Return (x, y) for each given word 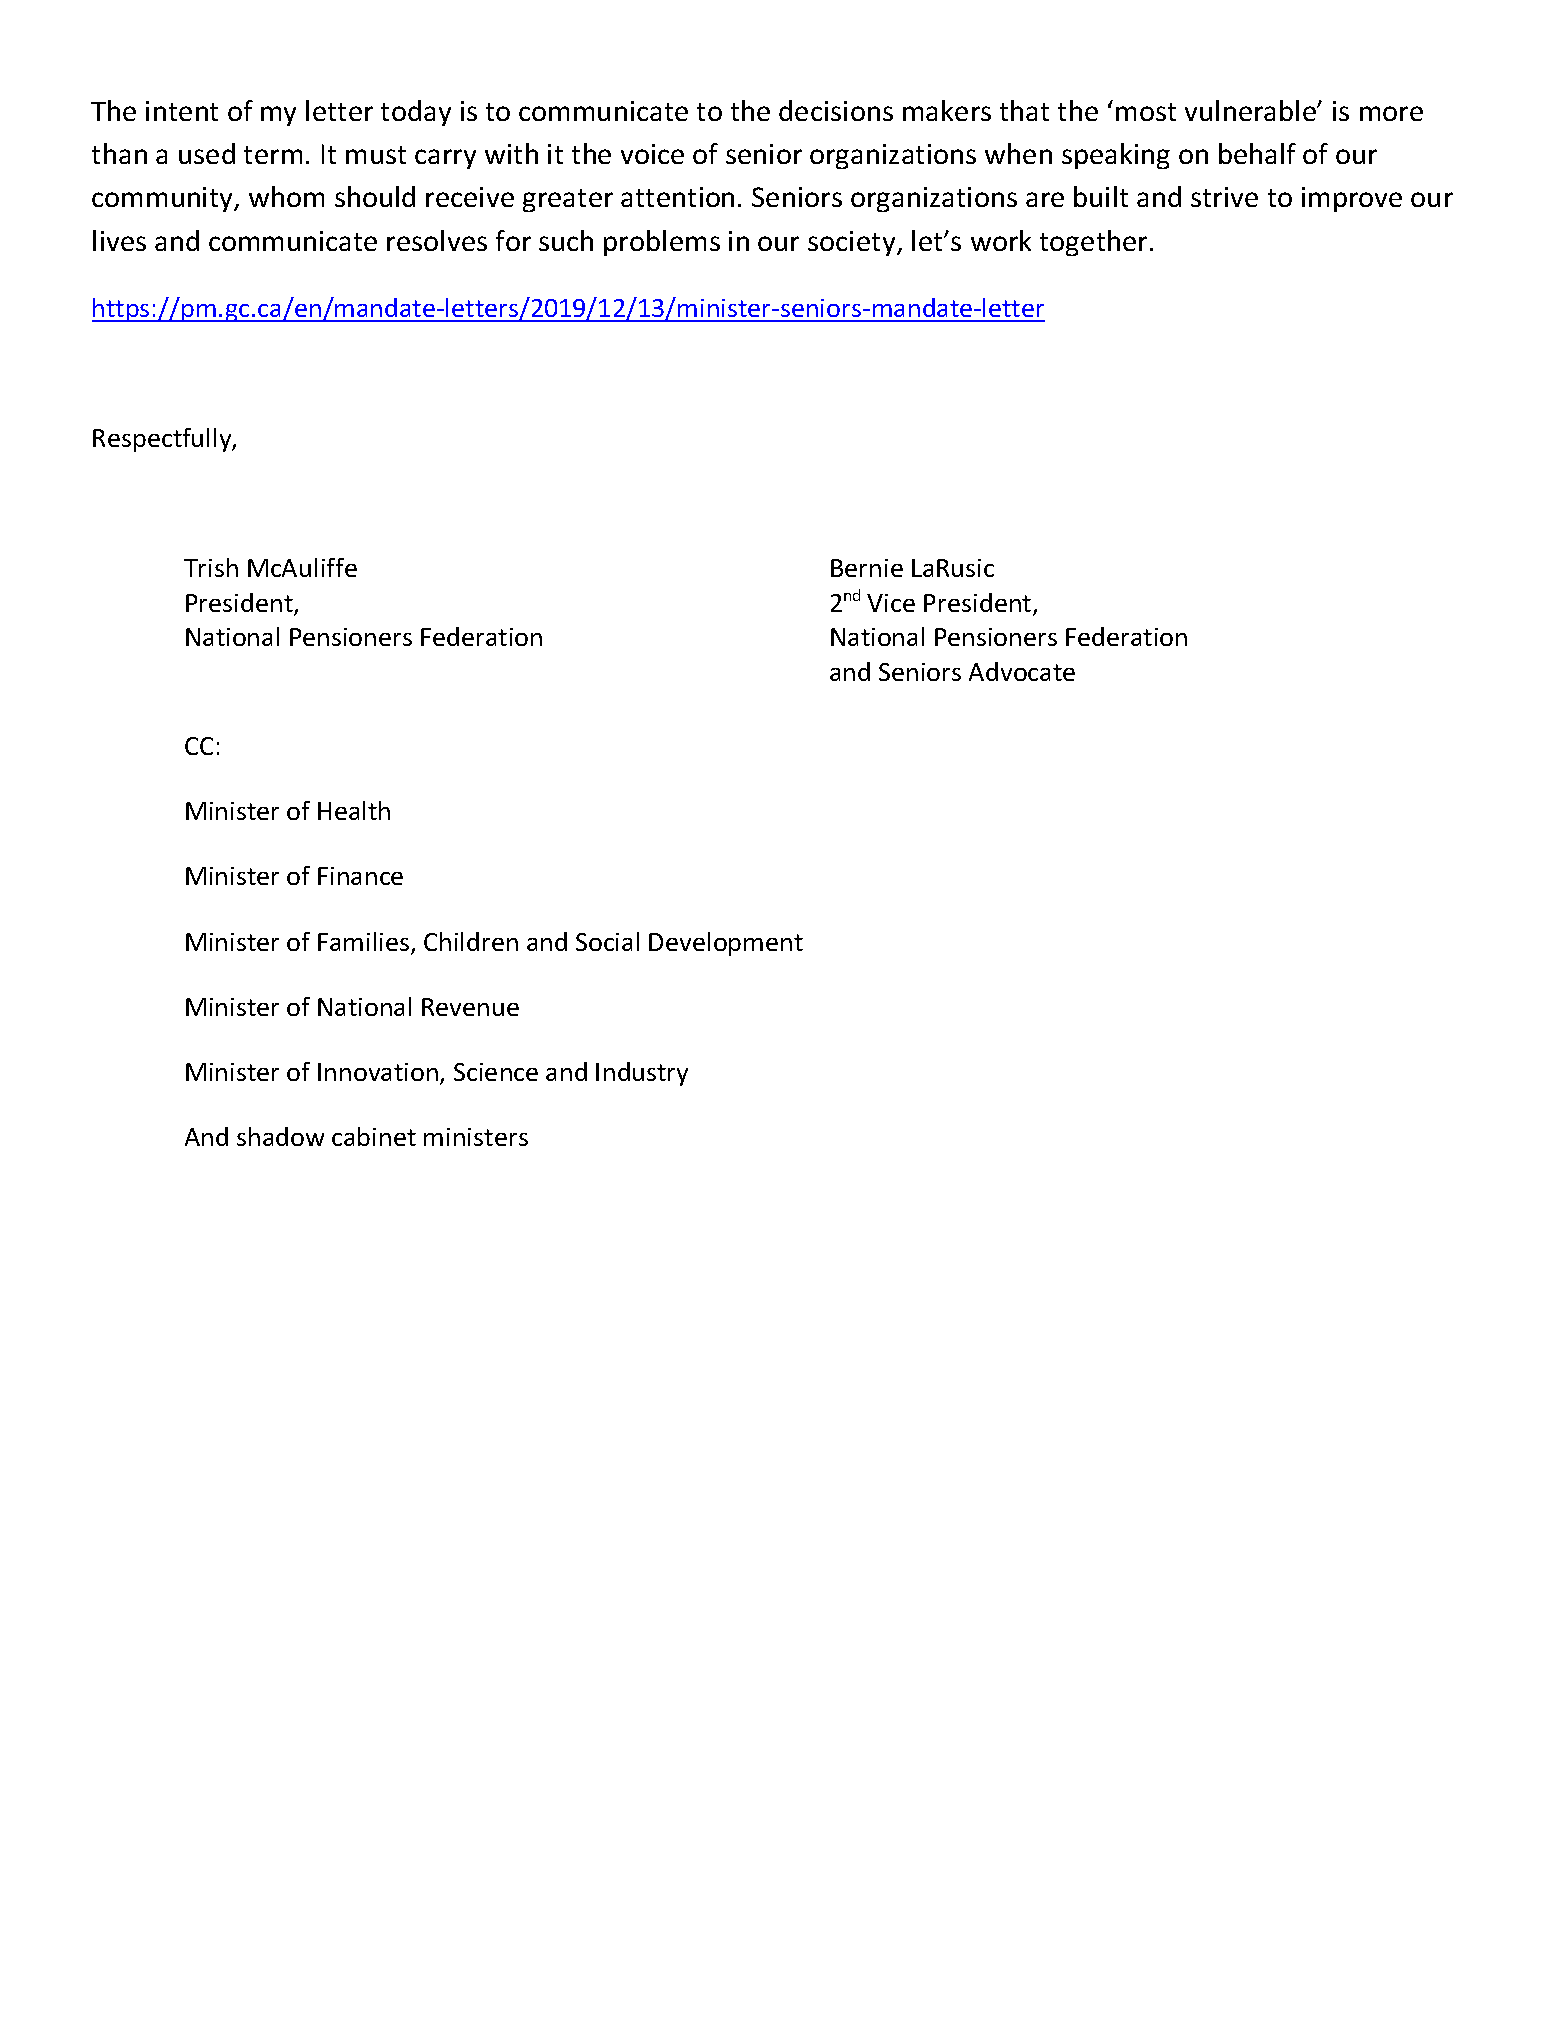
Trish (211, 567)
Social (607, 941)
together (1095, 243)
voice (652, 154)
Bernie (867, 568)
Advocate (1022, 671)
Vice (891, 603)
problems (662, 243)
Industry (642, 1074)
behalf (1257, 153)
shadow (280, 1136)
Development (726, 944)
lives (119, 240)
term (273, 155)
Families (365, 943)
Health (354, 810)
